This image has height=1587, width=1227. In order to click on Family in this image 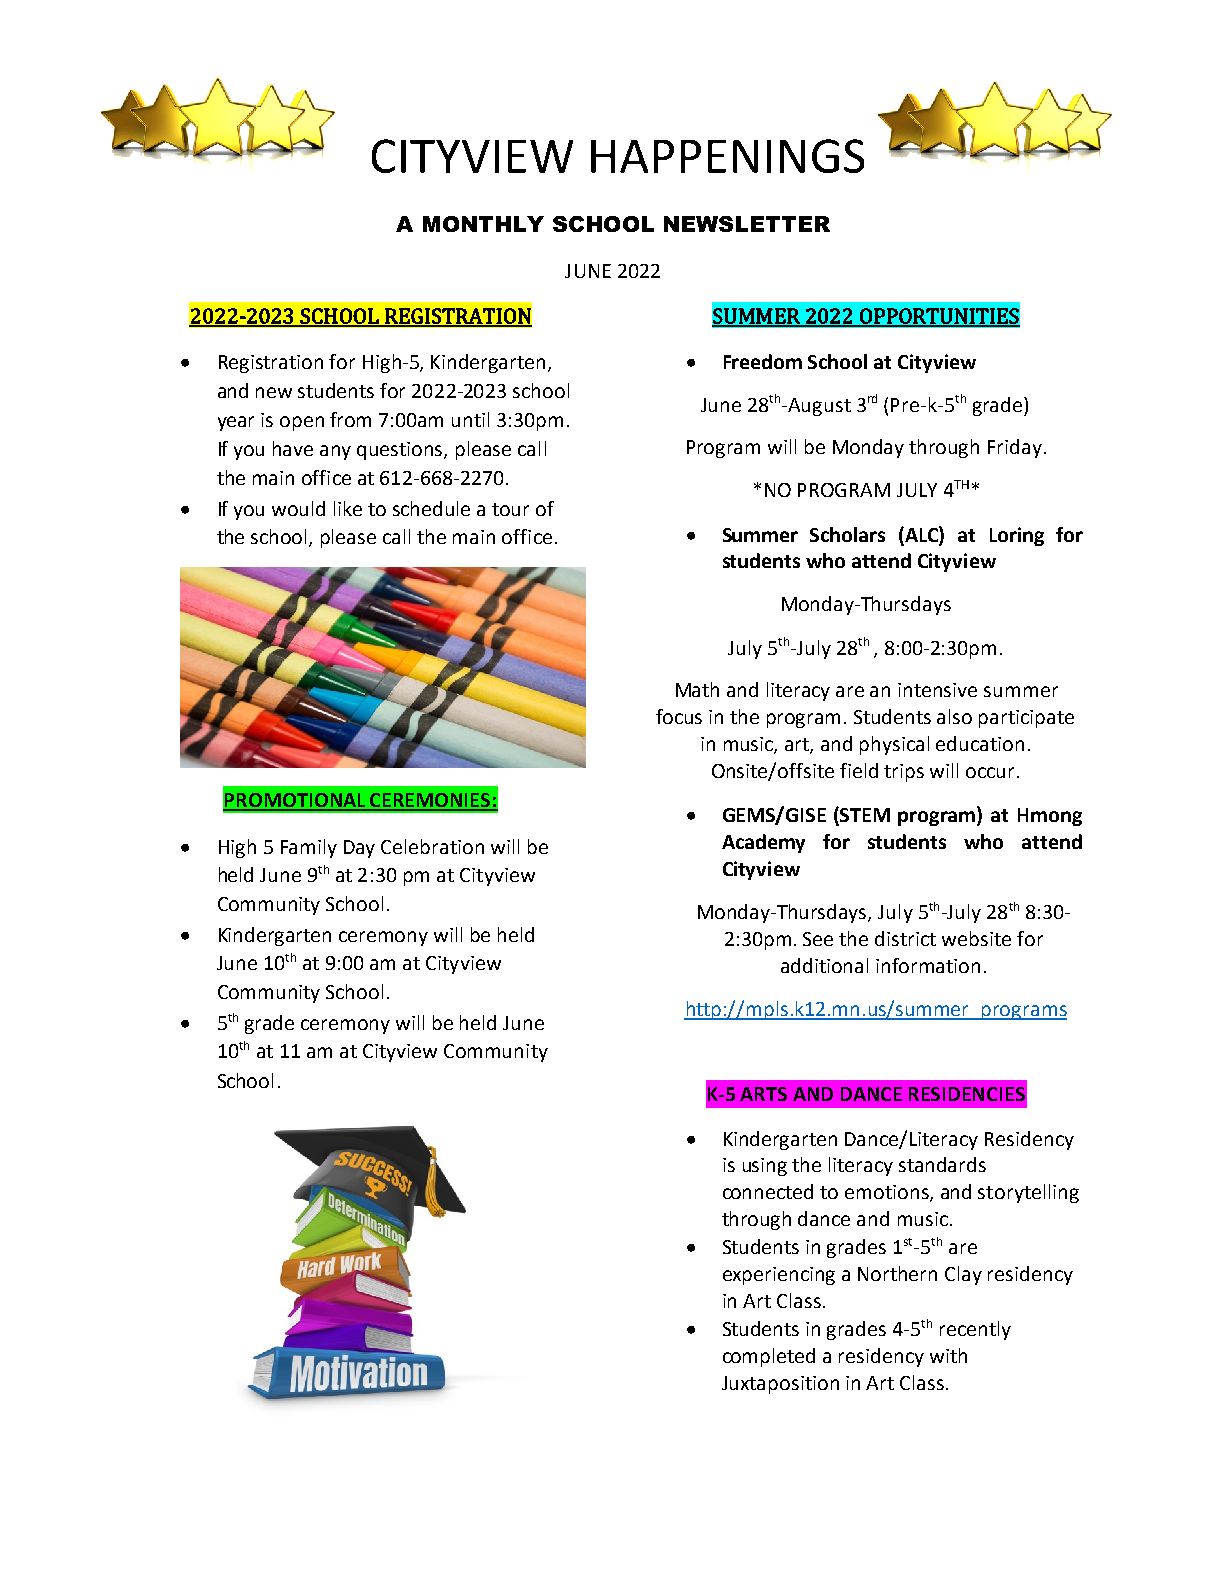, I will do `click(309, 848)`.
